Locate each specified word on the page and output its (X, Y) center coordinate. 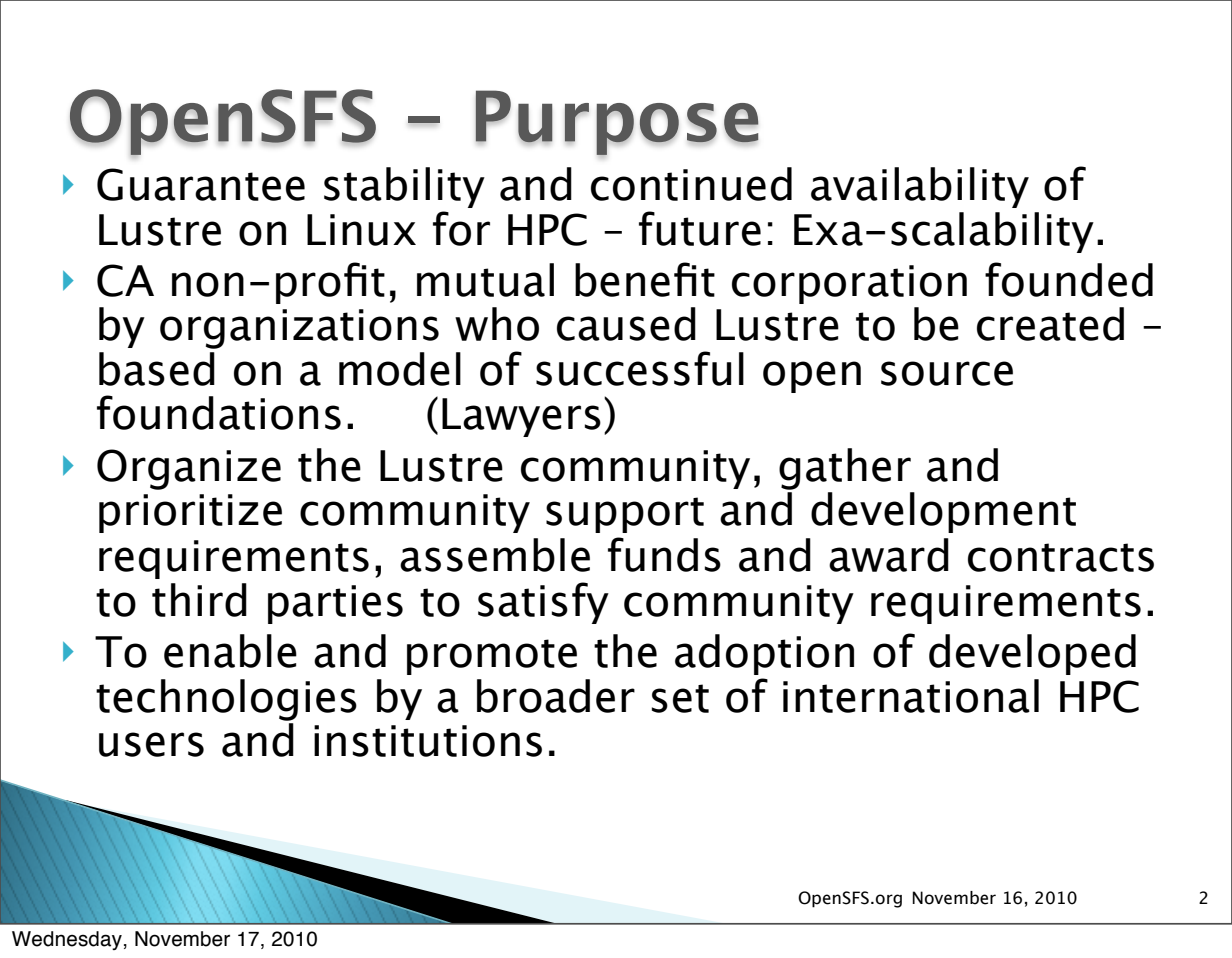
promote (492, 657)
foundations (219, 412)
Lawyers (521, 417)
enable (230, 651)
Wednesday (67, 940)
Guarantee (201, 184)
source (947, 373)
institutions (428, 741)
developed (1032, 654)
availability (920, 187)
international (911, 696)
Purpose (617, 123)
